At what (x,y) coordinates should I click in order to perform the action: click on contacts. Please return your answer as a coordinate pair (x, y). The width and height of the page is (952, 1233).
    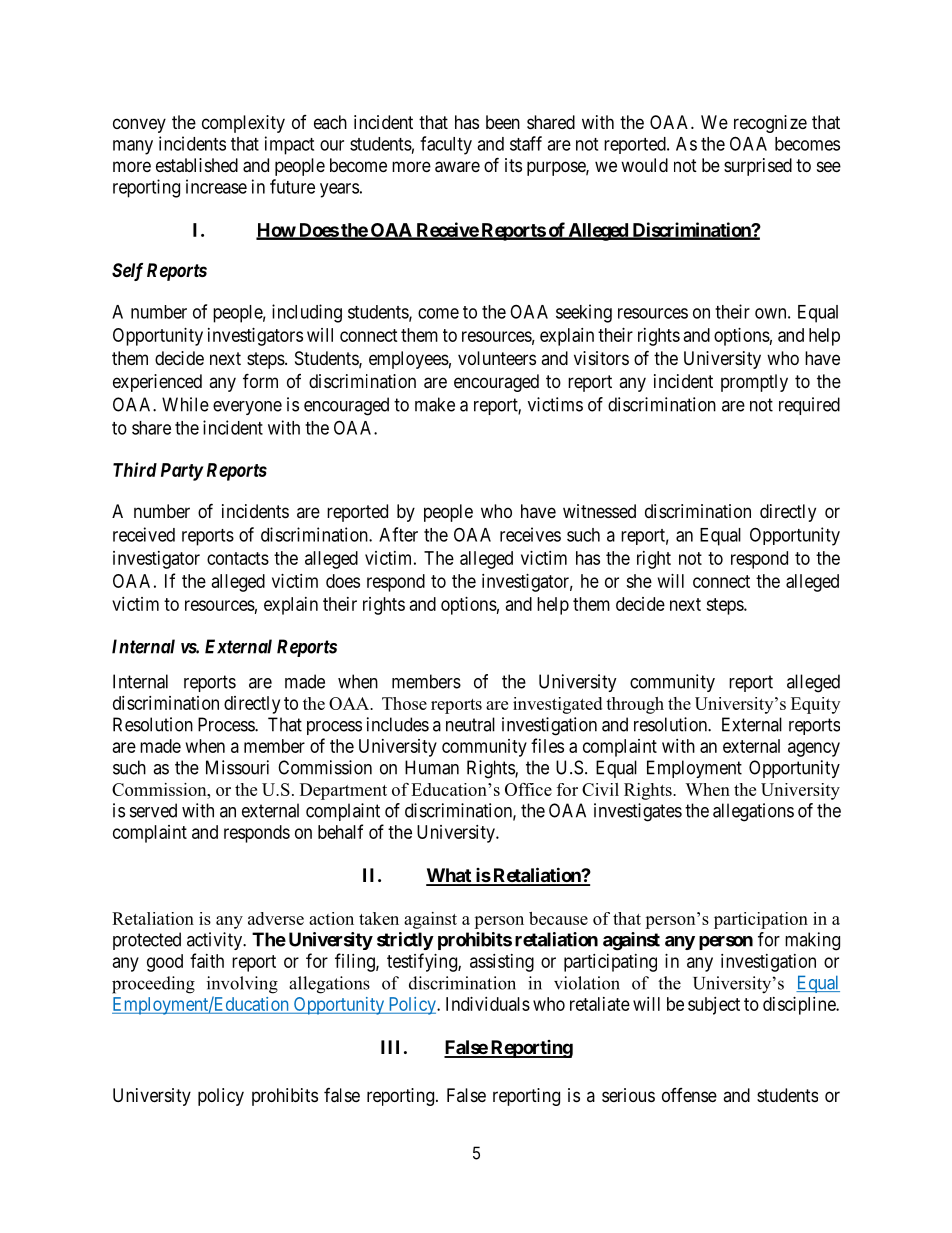
    Looking at the image, I should click on (238, 558).
